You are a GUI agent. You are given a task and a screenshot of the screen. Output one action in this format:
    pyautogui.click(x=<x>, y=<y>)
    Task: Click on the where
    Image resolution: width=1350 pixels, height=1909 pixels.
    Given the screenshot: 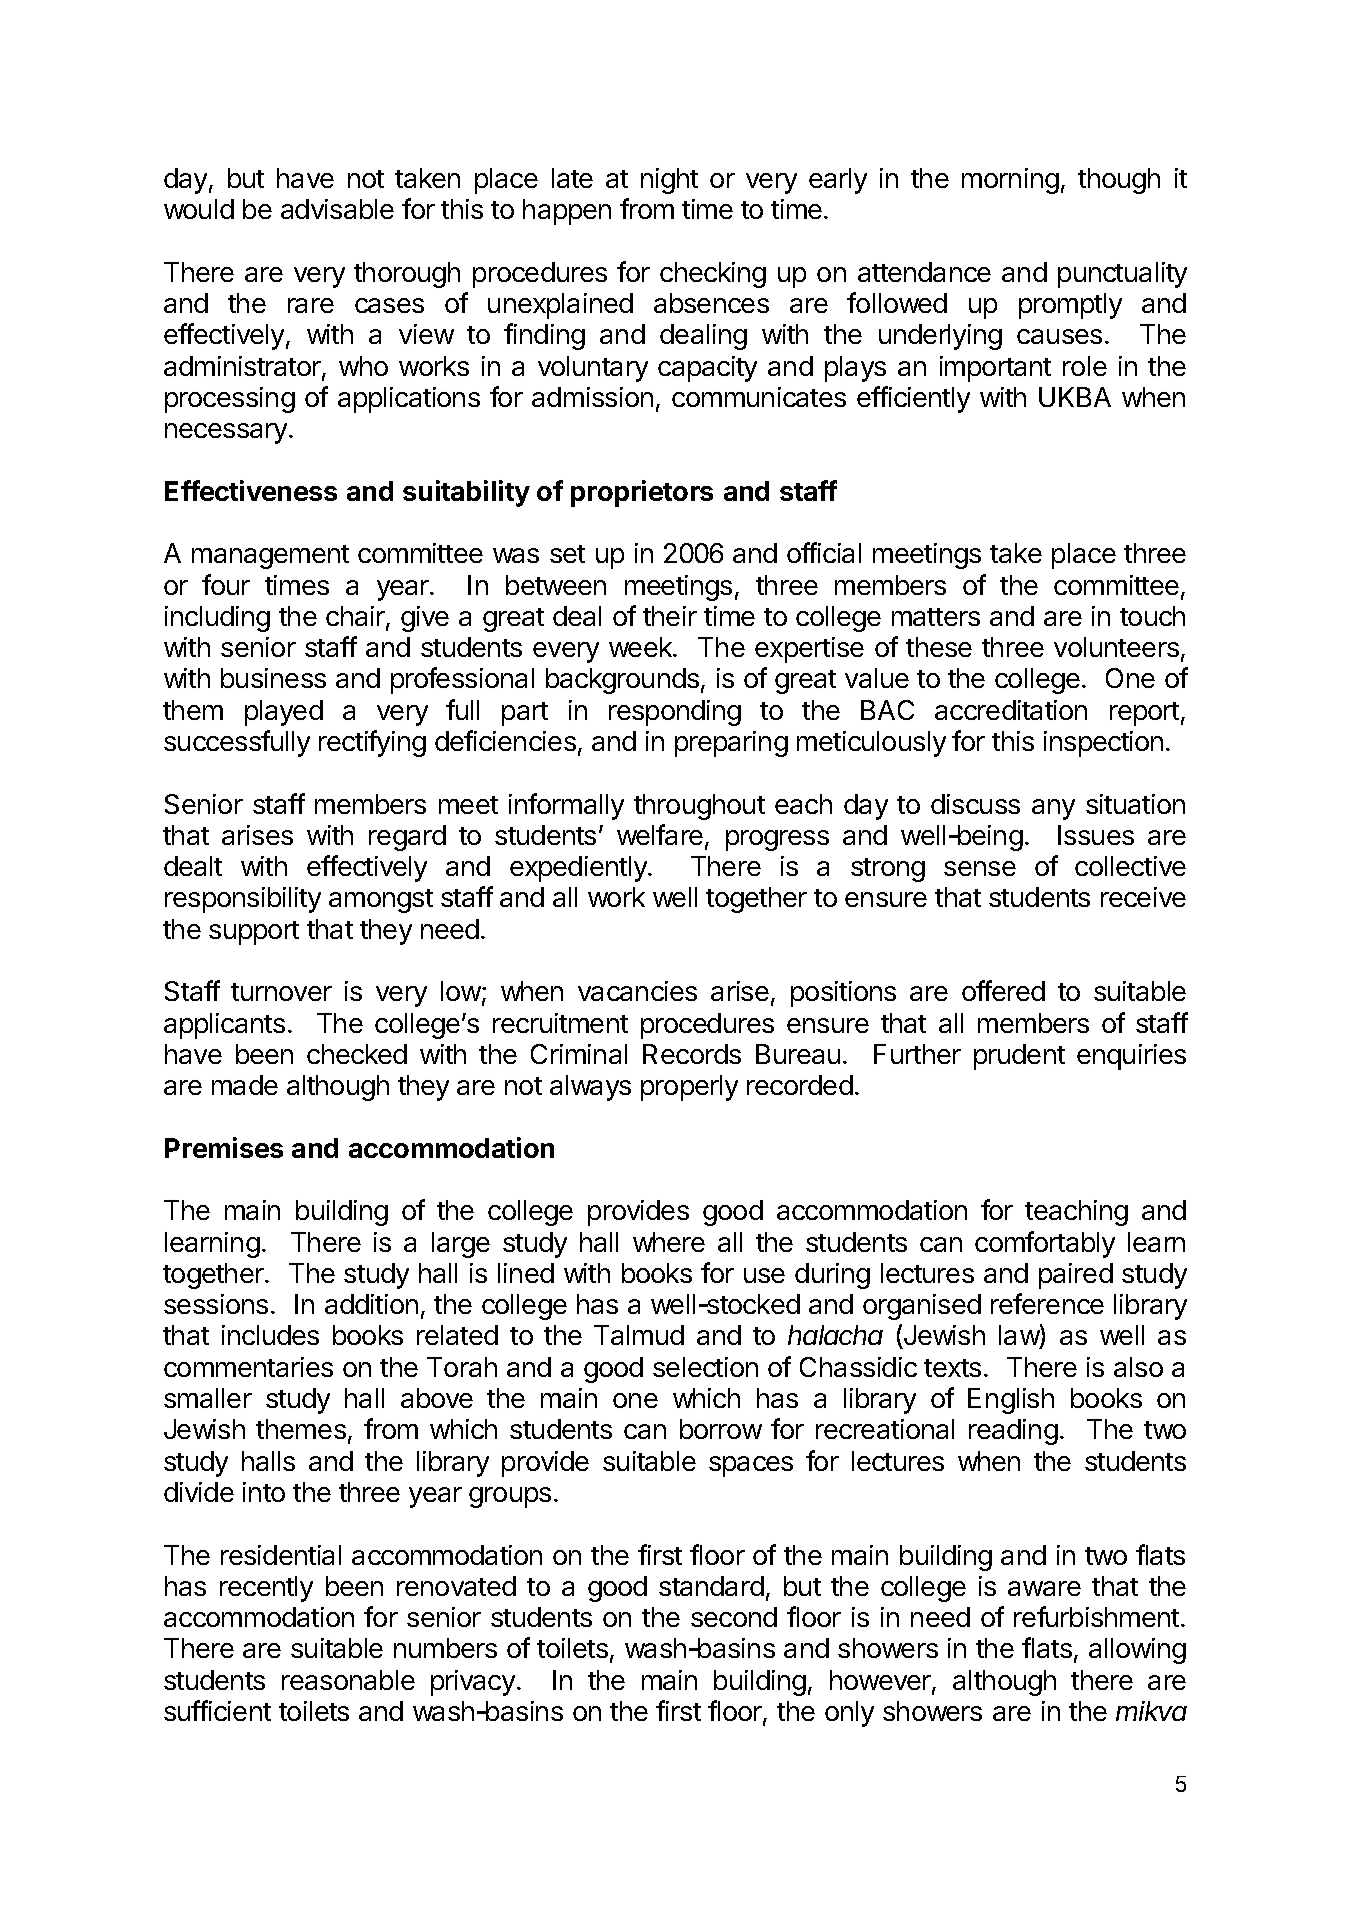 What is the action you would take?
    pyautogui.click(x=669, y=1242)
